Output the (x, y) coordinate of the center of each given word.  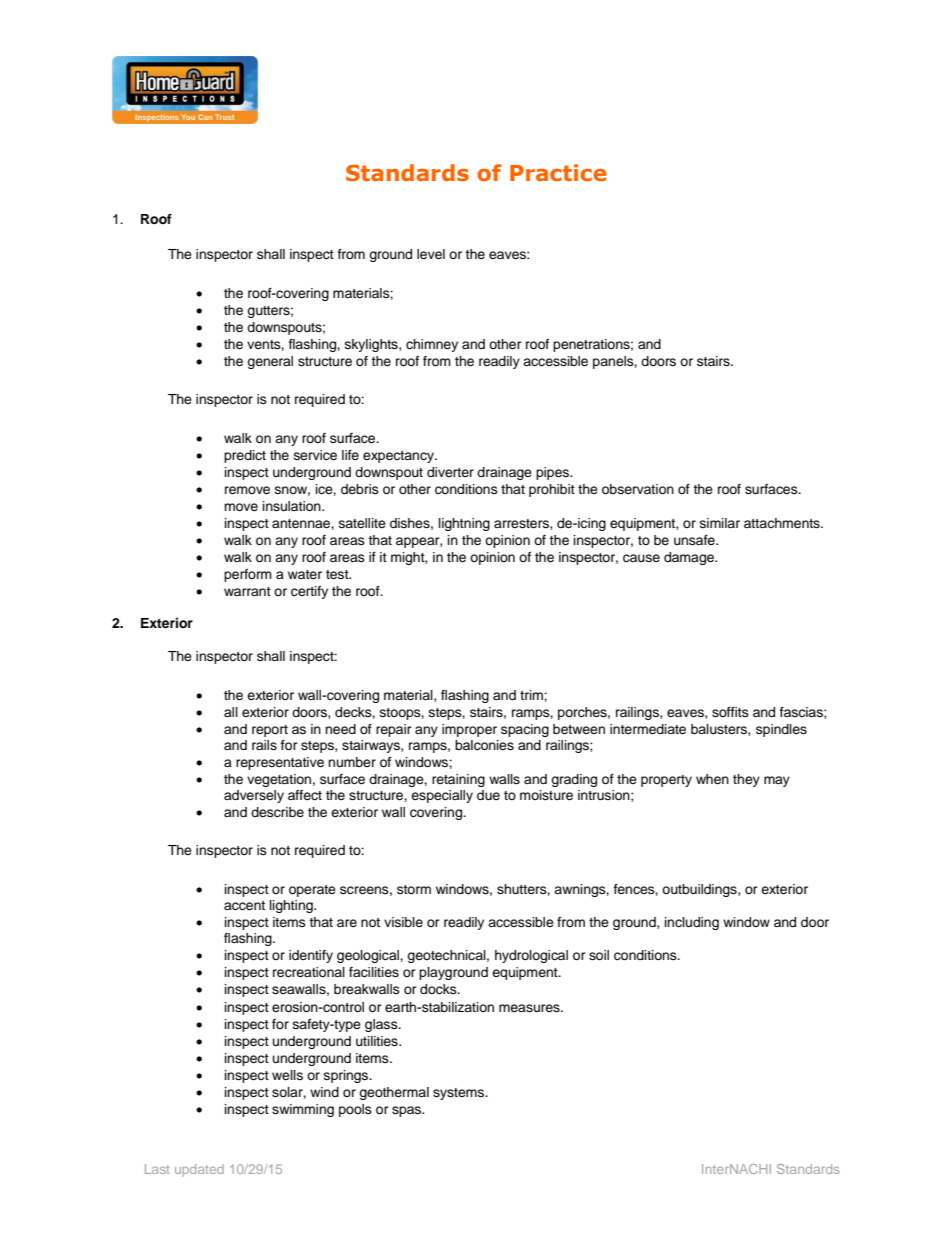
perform (248, 575)
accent (244, 906)
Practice (558, 173)
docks (439, 989)
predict (245, 456)
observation (638, 489)
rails (264, 745)
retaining (458, 780)
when (712, 779)
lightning (464, 524)
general (270, 362)
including (692, 923)
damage (690, 558)
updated (199, 1170)
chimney (432, 345)
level (431, 254)
